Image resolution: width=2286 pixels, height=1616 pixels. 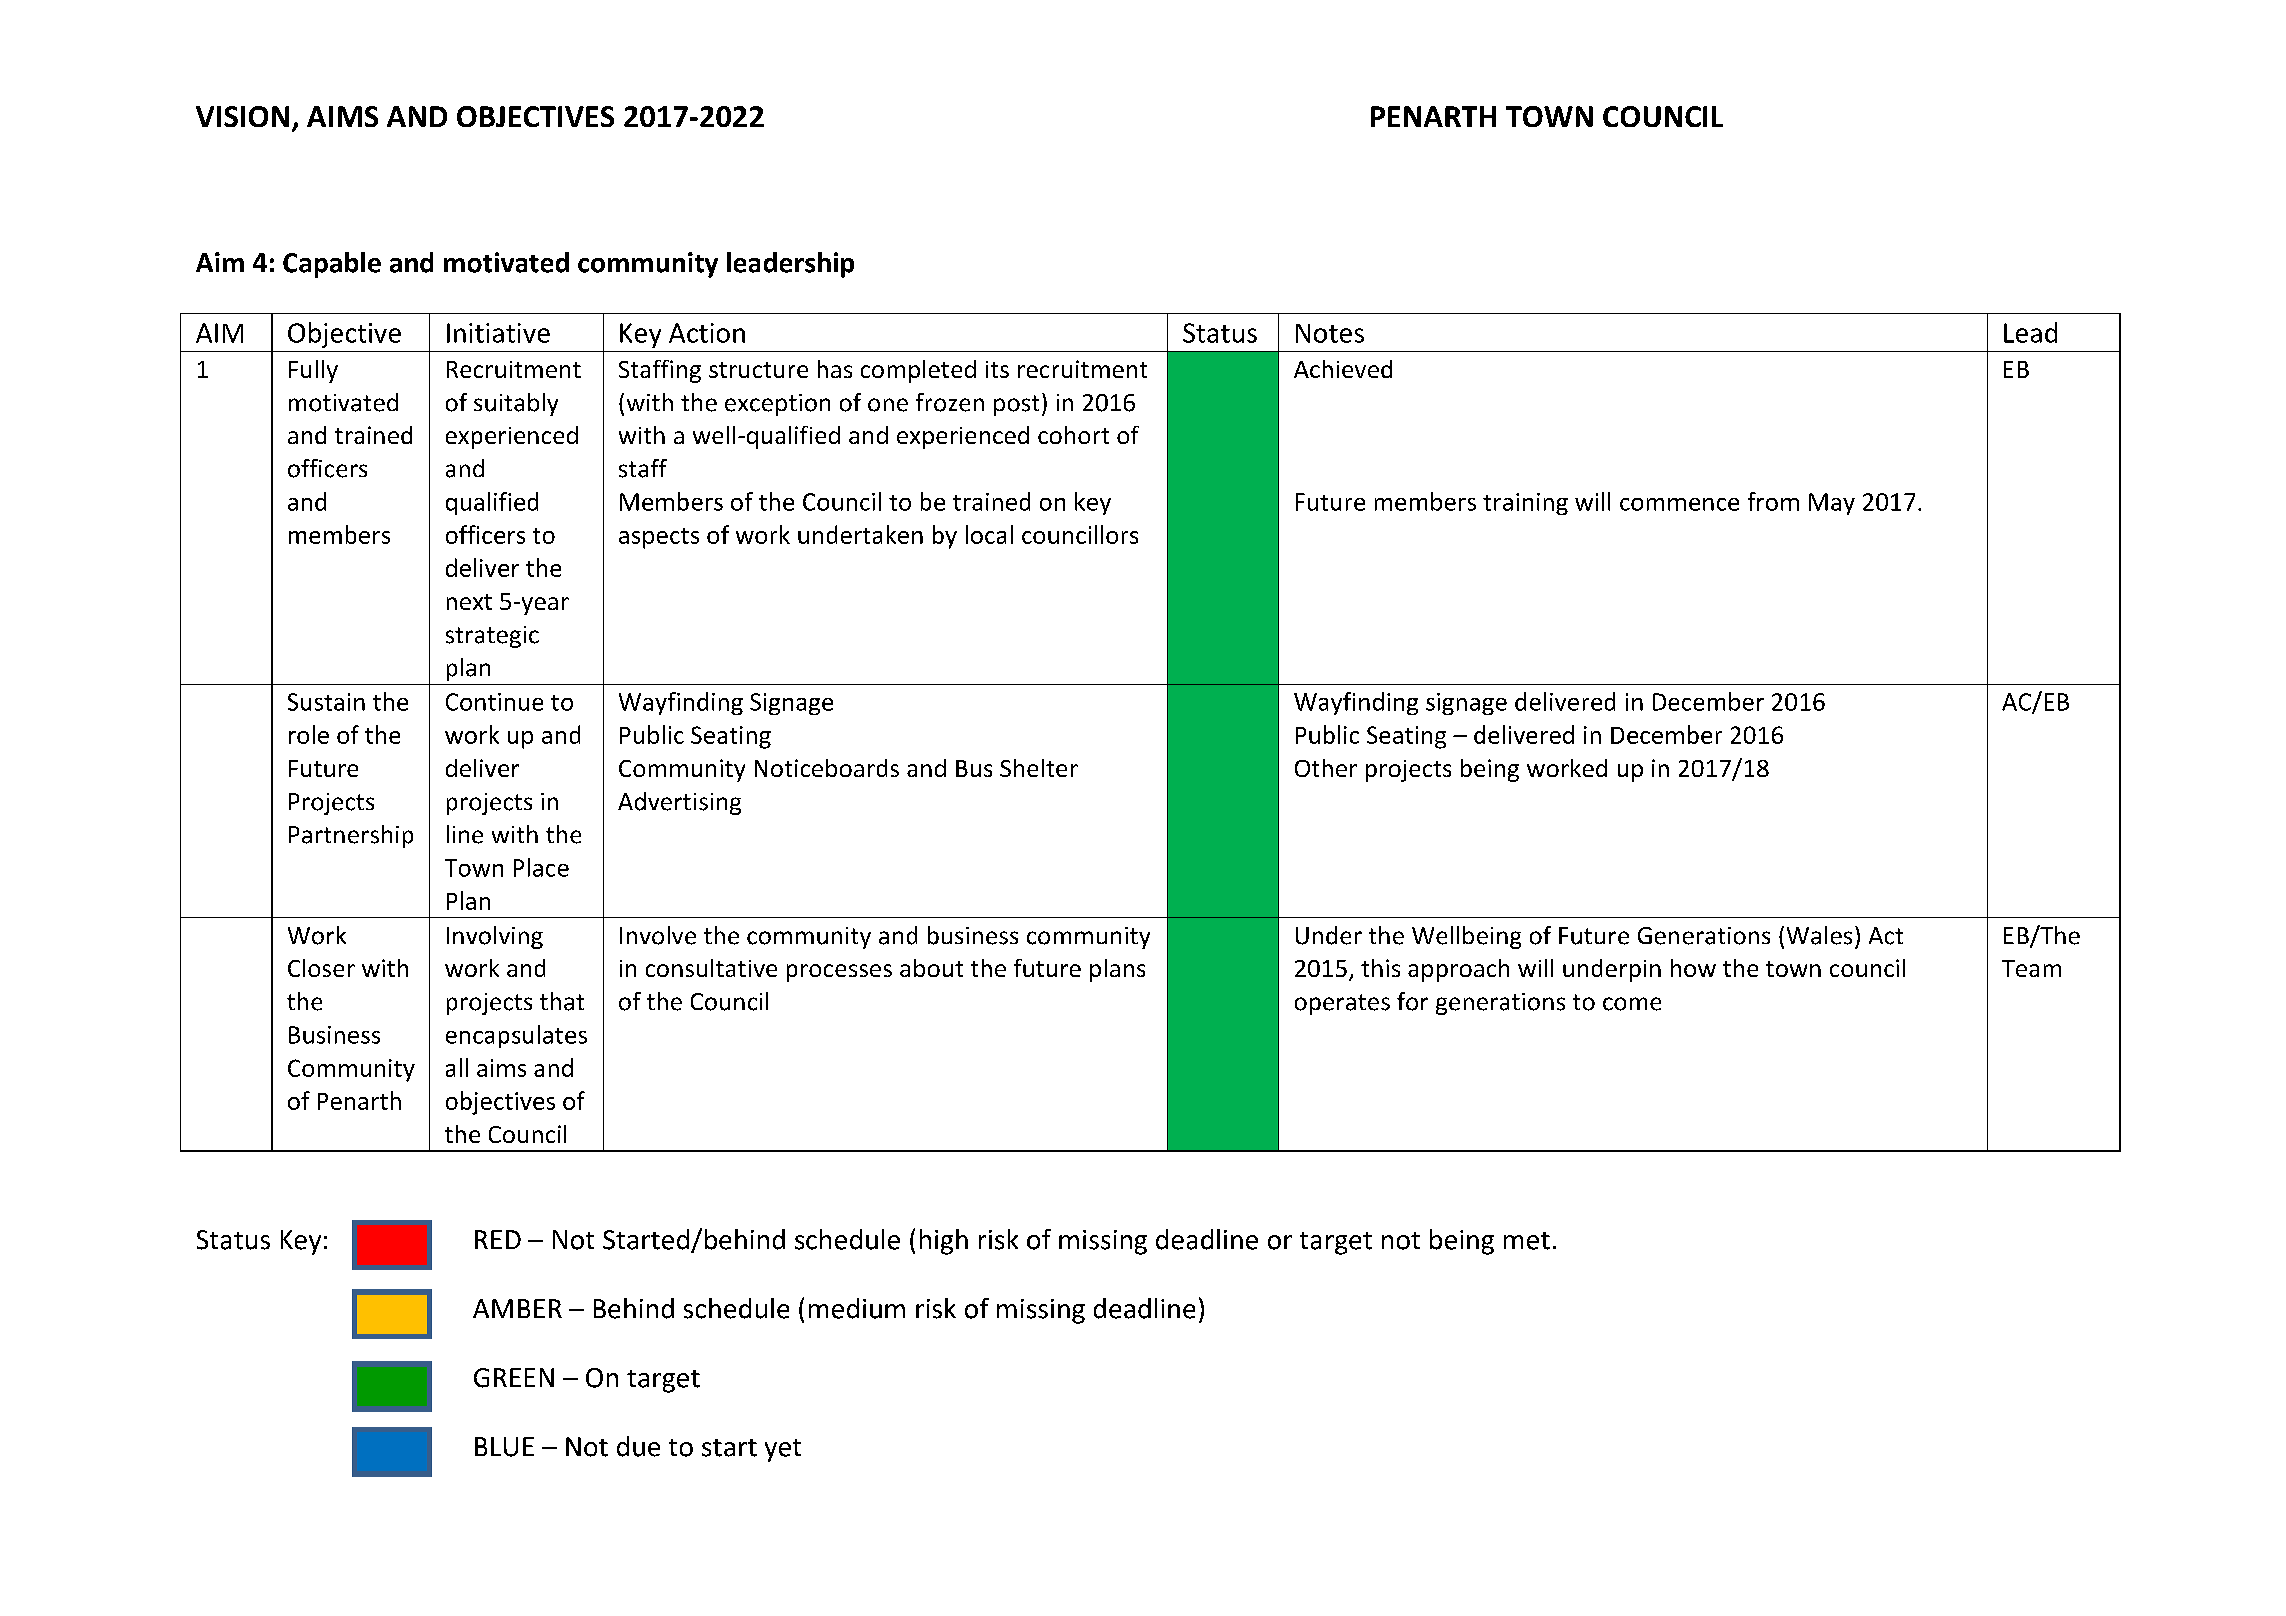 I want to click on Achieved, so click(x=1343, y=369).
